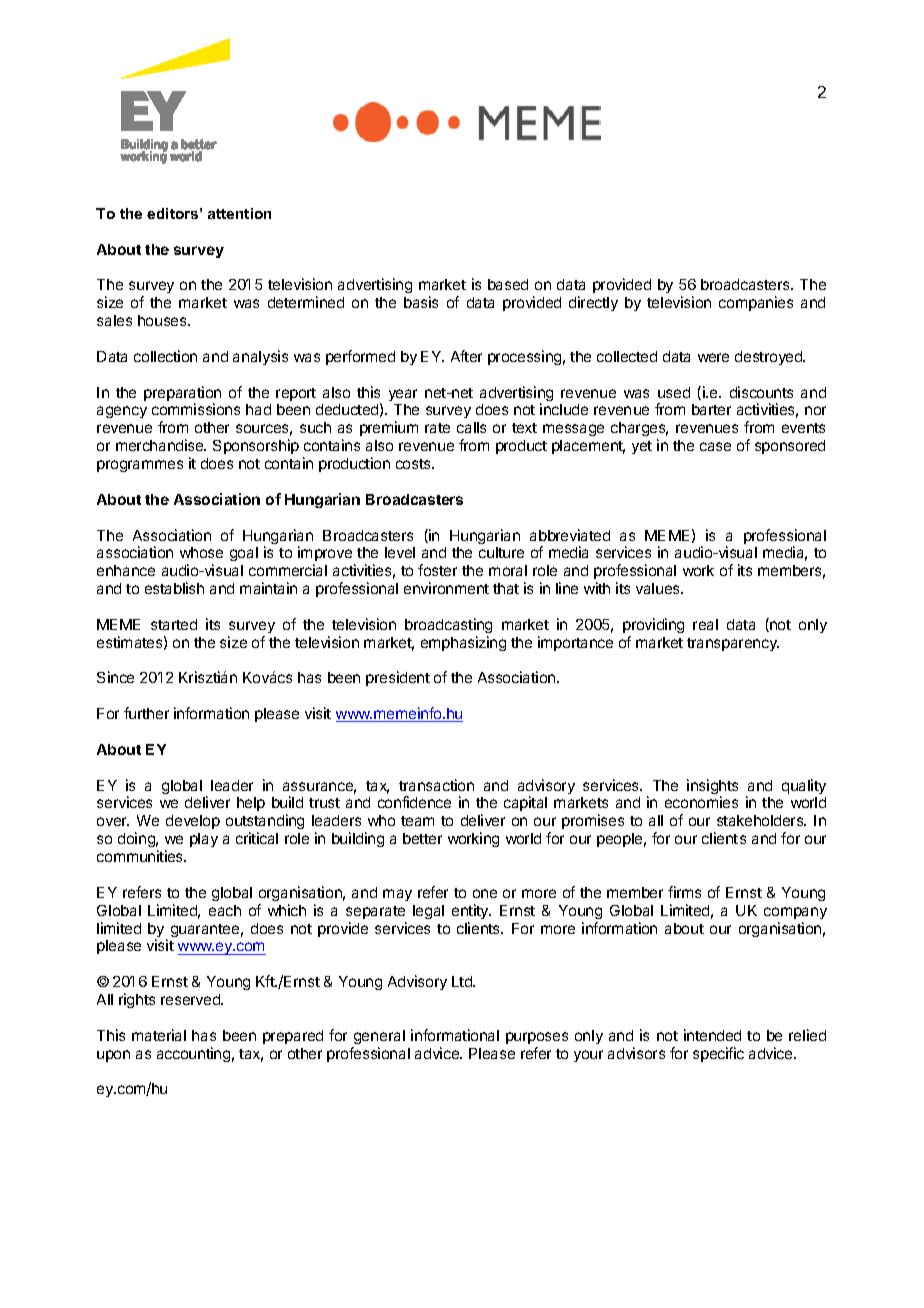 This screenshot has height=1308, width=924. What do you see at coordinates (239, 213) in the screenshot?
I see `attention` at bounding box center [239, 213].
